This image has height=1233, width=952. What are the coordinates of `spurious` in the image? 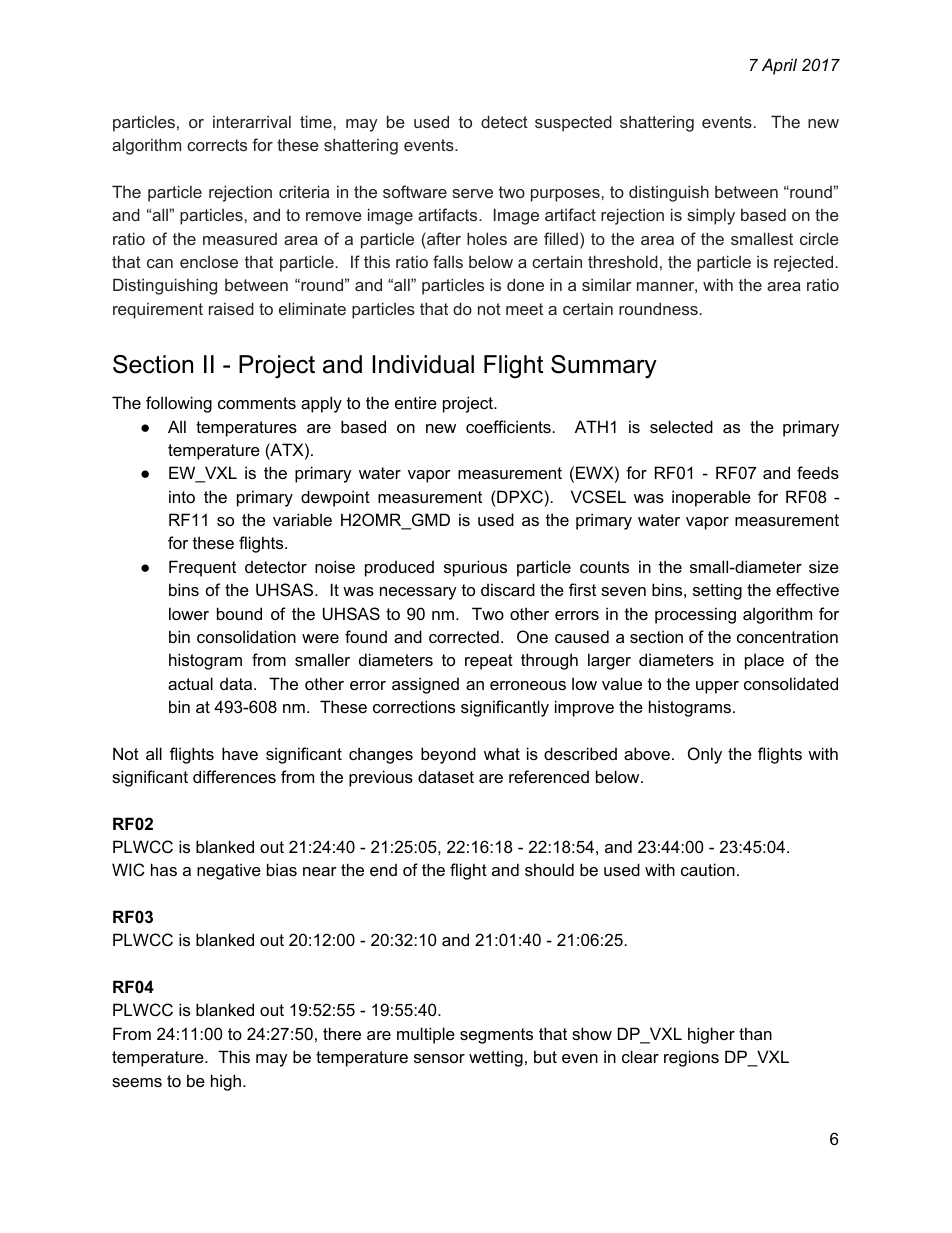 It's located at (475, 568).
